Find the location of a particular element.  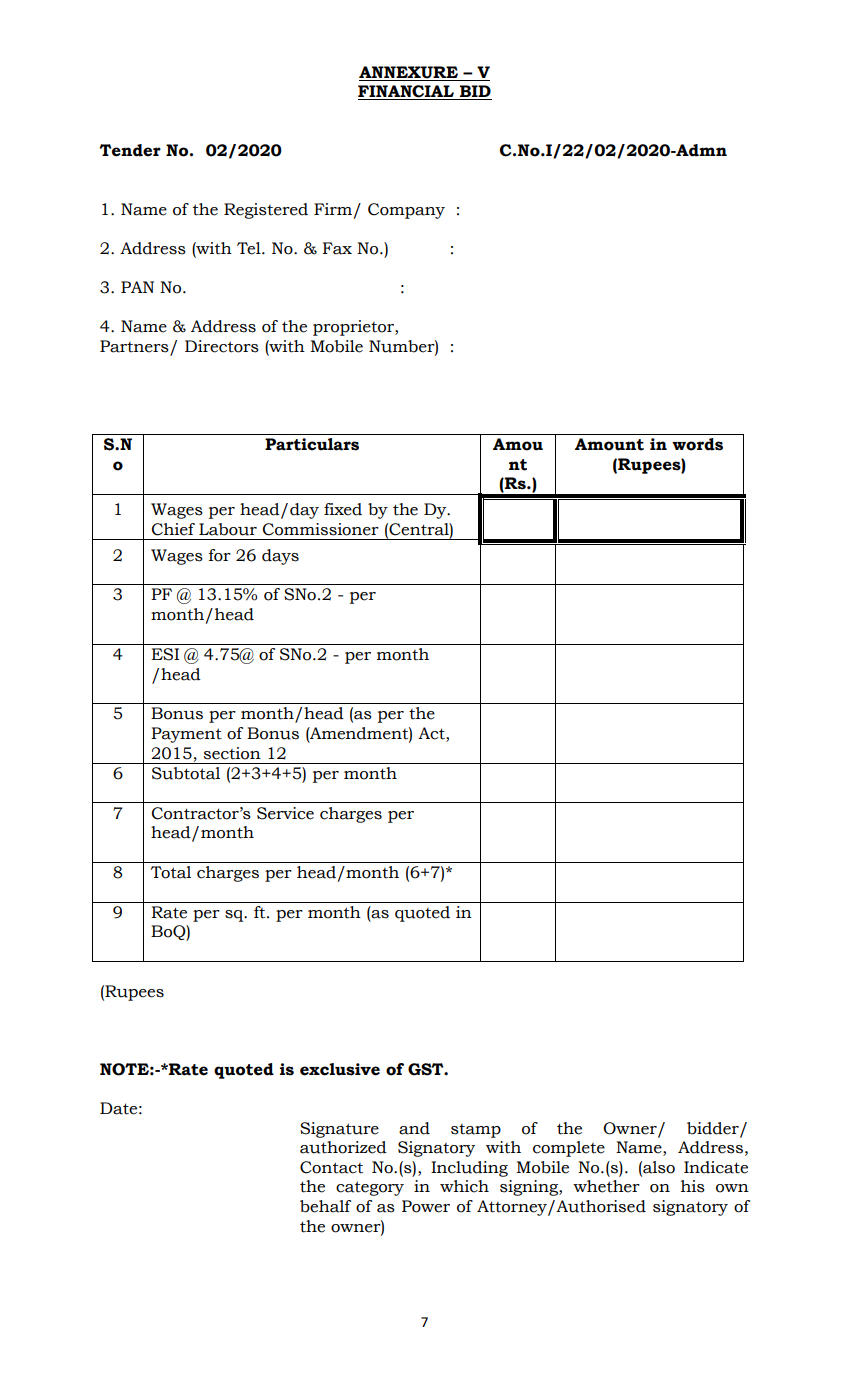

Tender is located at coordinates (130, 150).
